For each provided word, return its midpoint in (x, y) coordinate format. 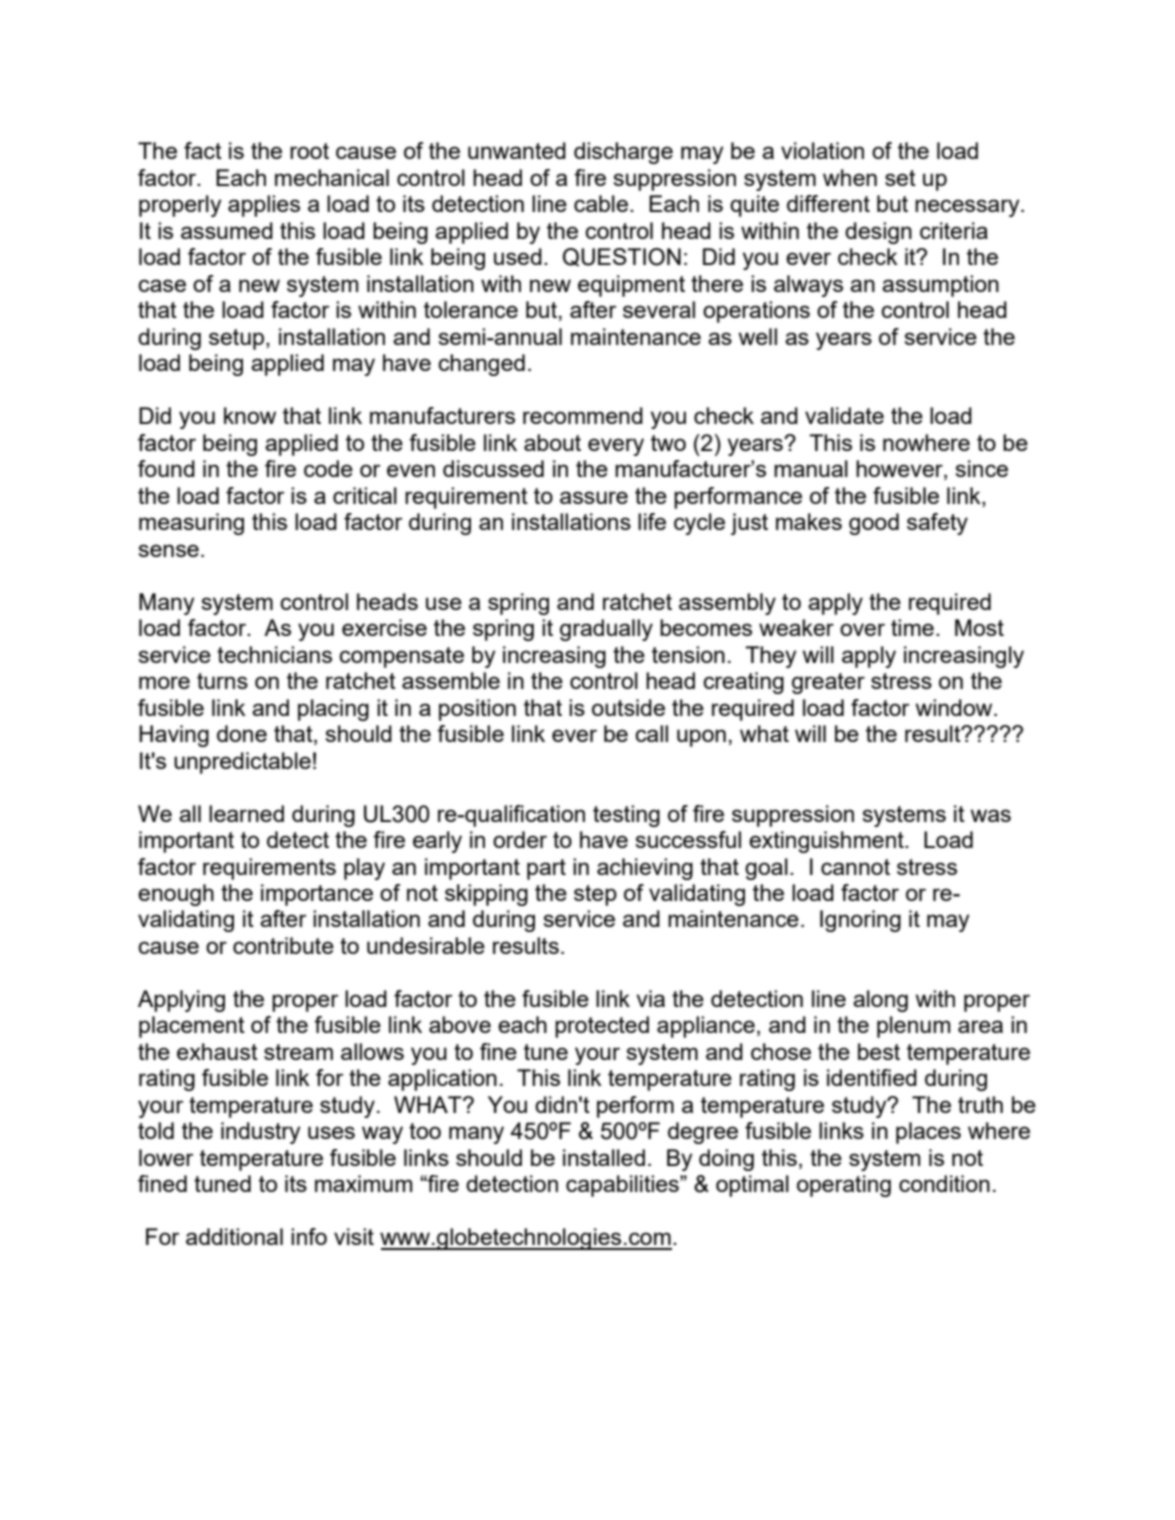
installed (604, 1157)
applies (264, 206)
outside (628, 707)
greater (828, 683)
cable (601, 203)
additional (234, 1236)
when (850, 177)
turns (222, 681)
